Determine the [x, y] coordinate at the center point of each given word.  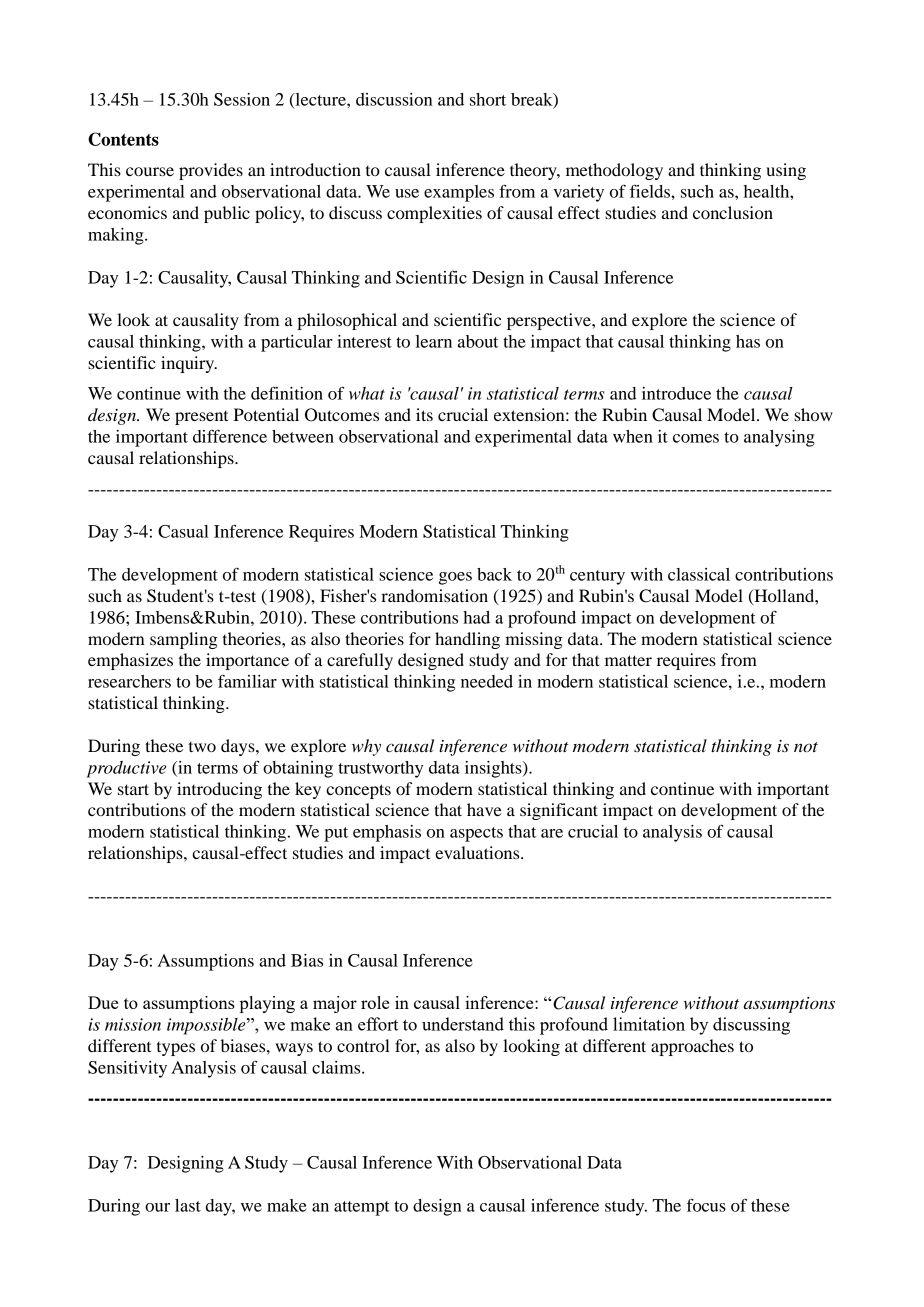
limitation [649, 1024]
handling [467, 640]
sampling [184, 640]
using [786, 171]
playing [267, 1004]
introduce [676, 393]
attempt [362, 1208]
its [424, 414]
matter [628, 660]
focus [706, 1205]
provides [211, 171]
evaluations [478, 852]
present [201, 418]
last [188, 1205]
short [488, 99]
